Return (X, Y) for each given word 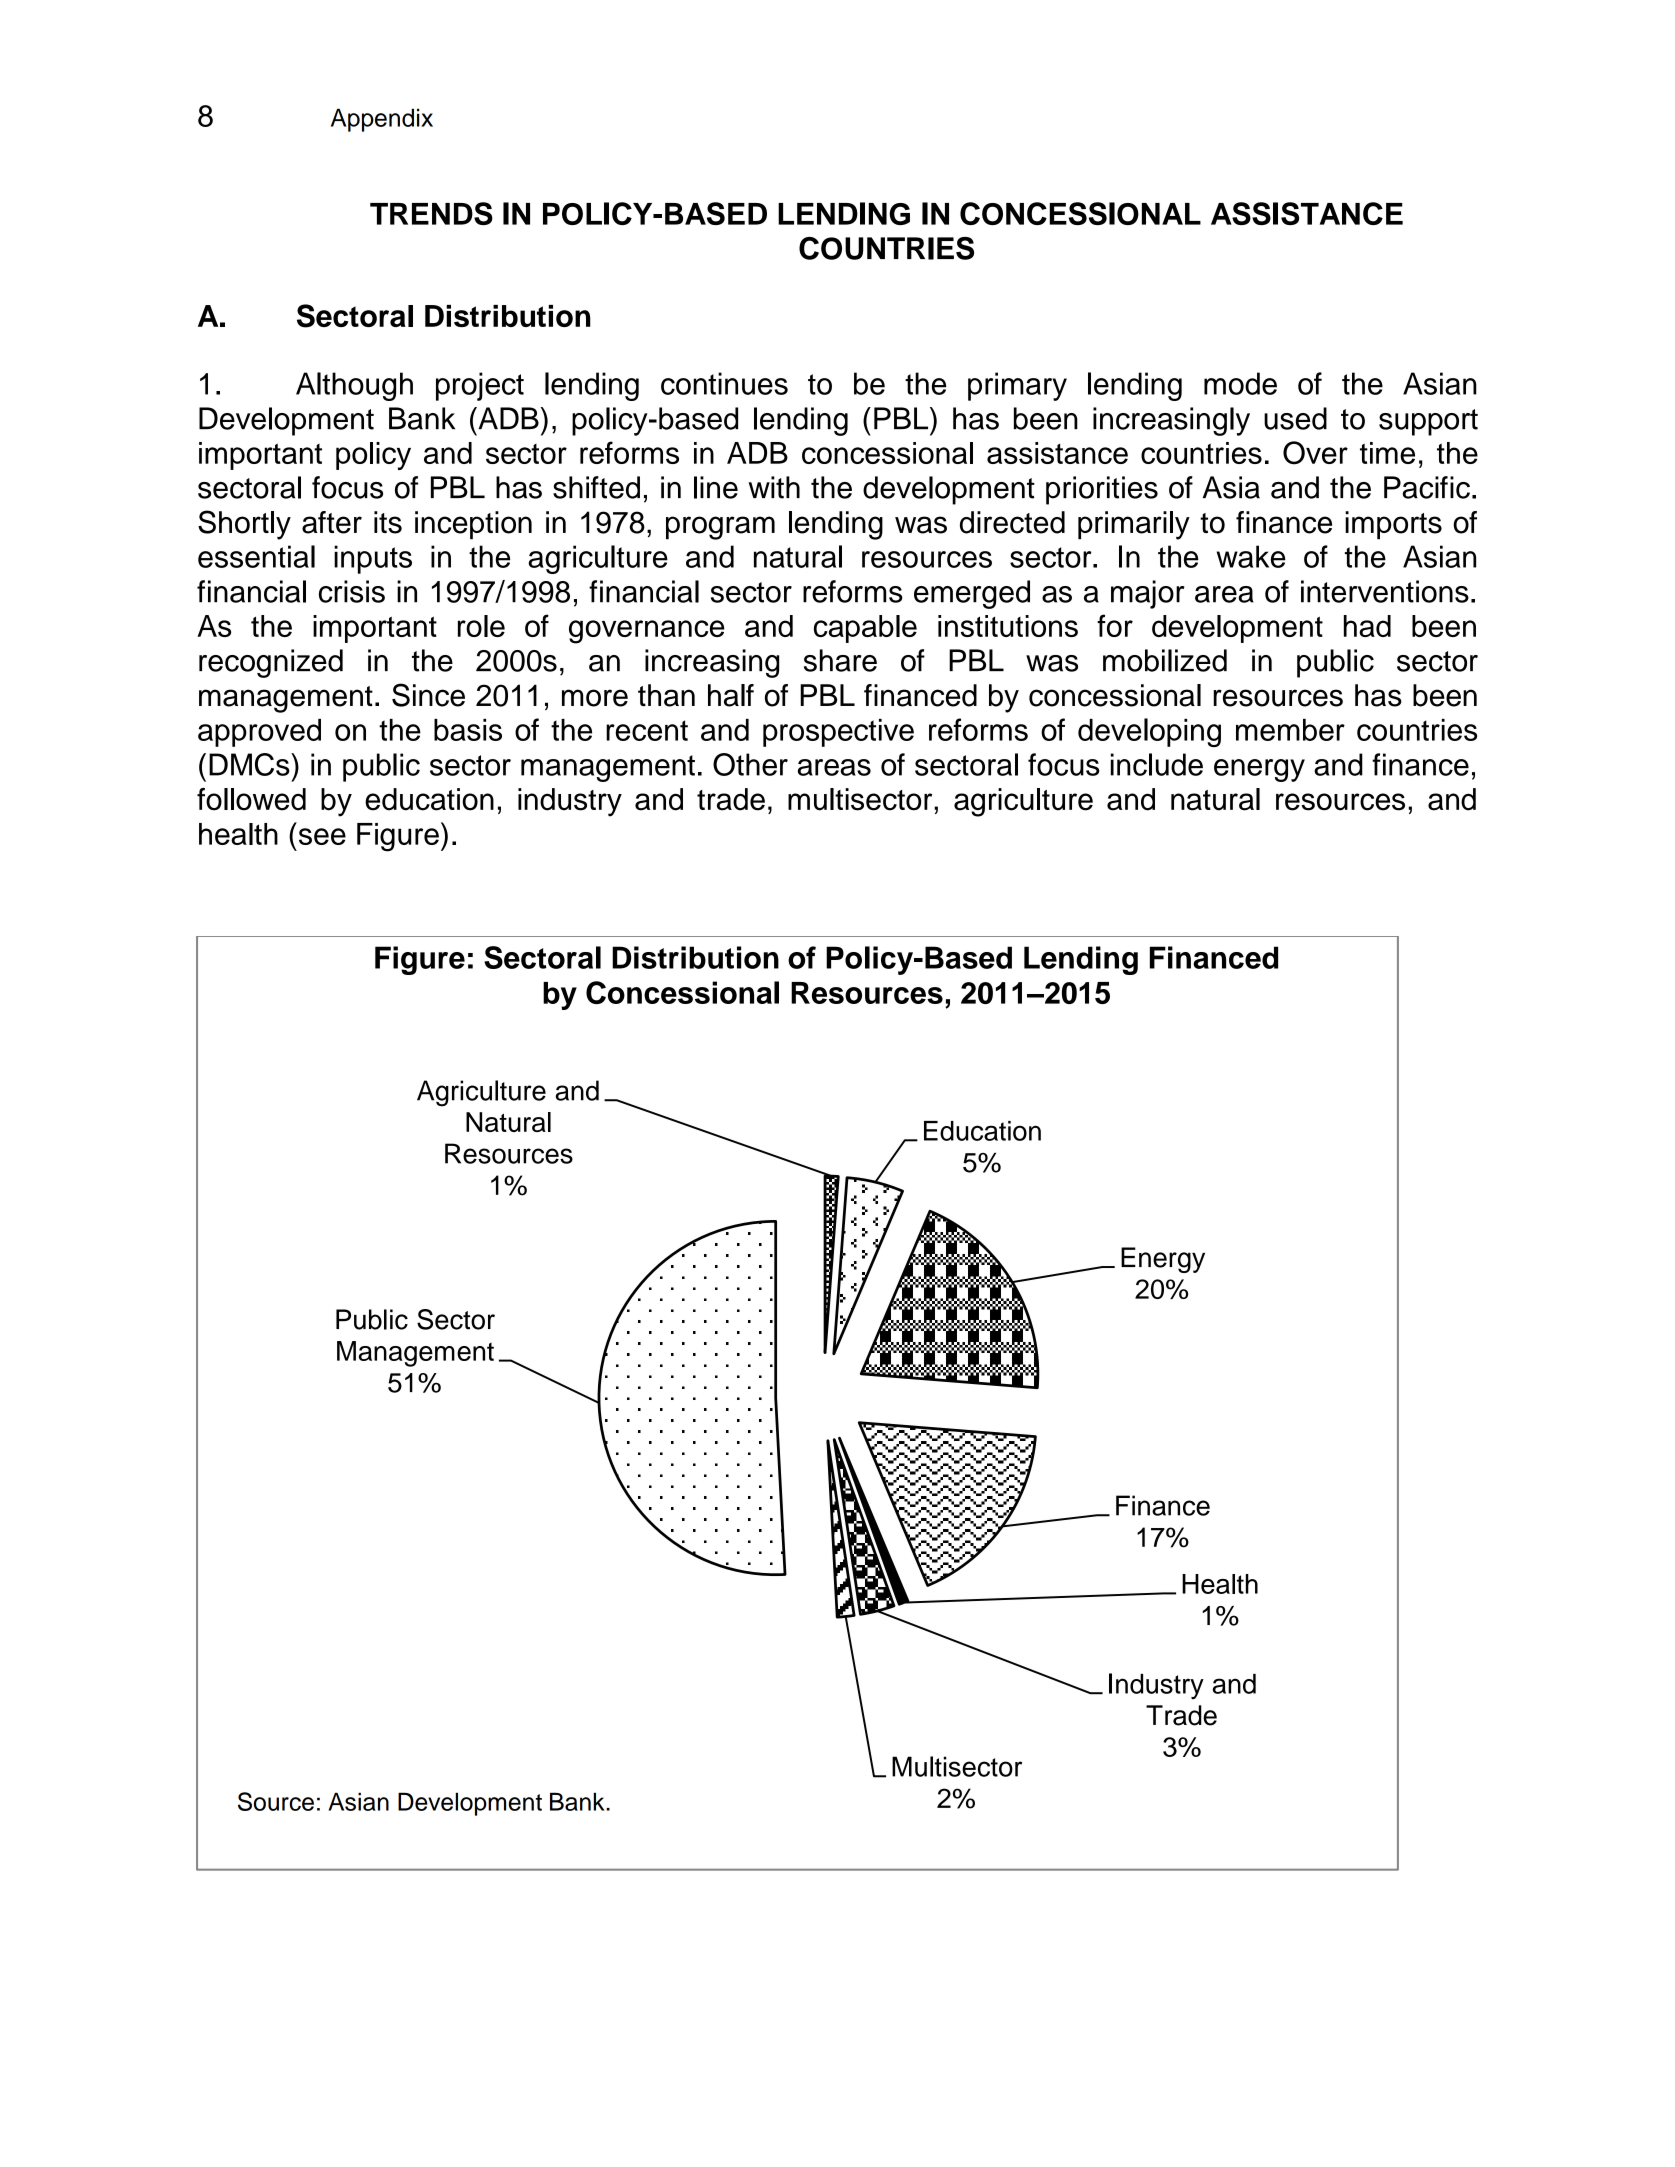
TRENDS (431, 213)
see (322, 836)
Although (354, 386)
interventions (1385, 591)
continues (724, 383)
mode (1240, 383)
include (1157, 764)
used (1295, 418)
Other (750, 764)
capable (865, 629)
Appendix (382, 120)
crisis (352, 591)
